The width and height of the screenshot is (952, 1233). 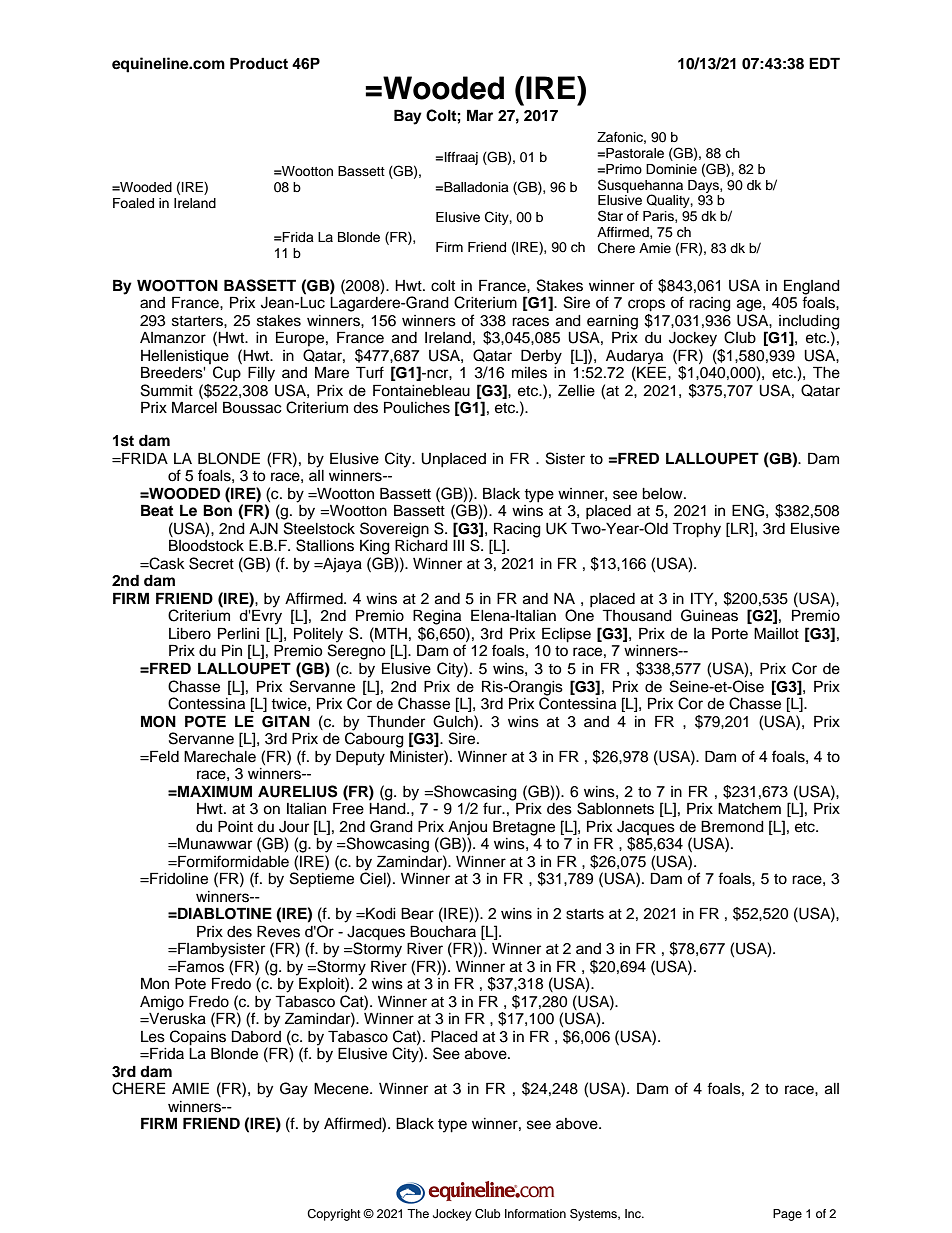 I want to click on Porte, so click(x=730, y=633).
